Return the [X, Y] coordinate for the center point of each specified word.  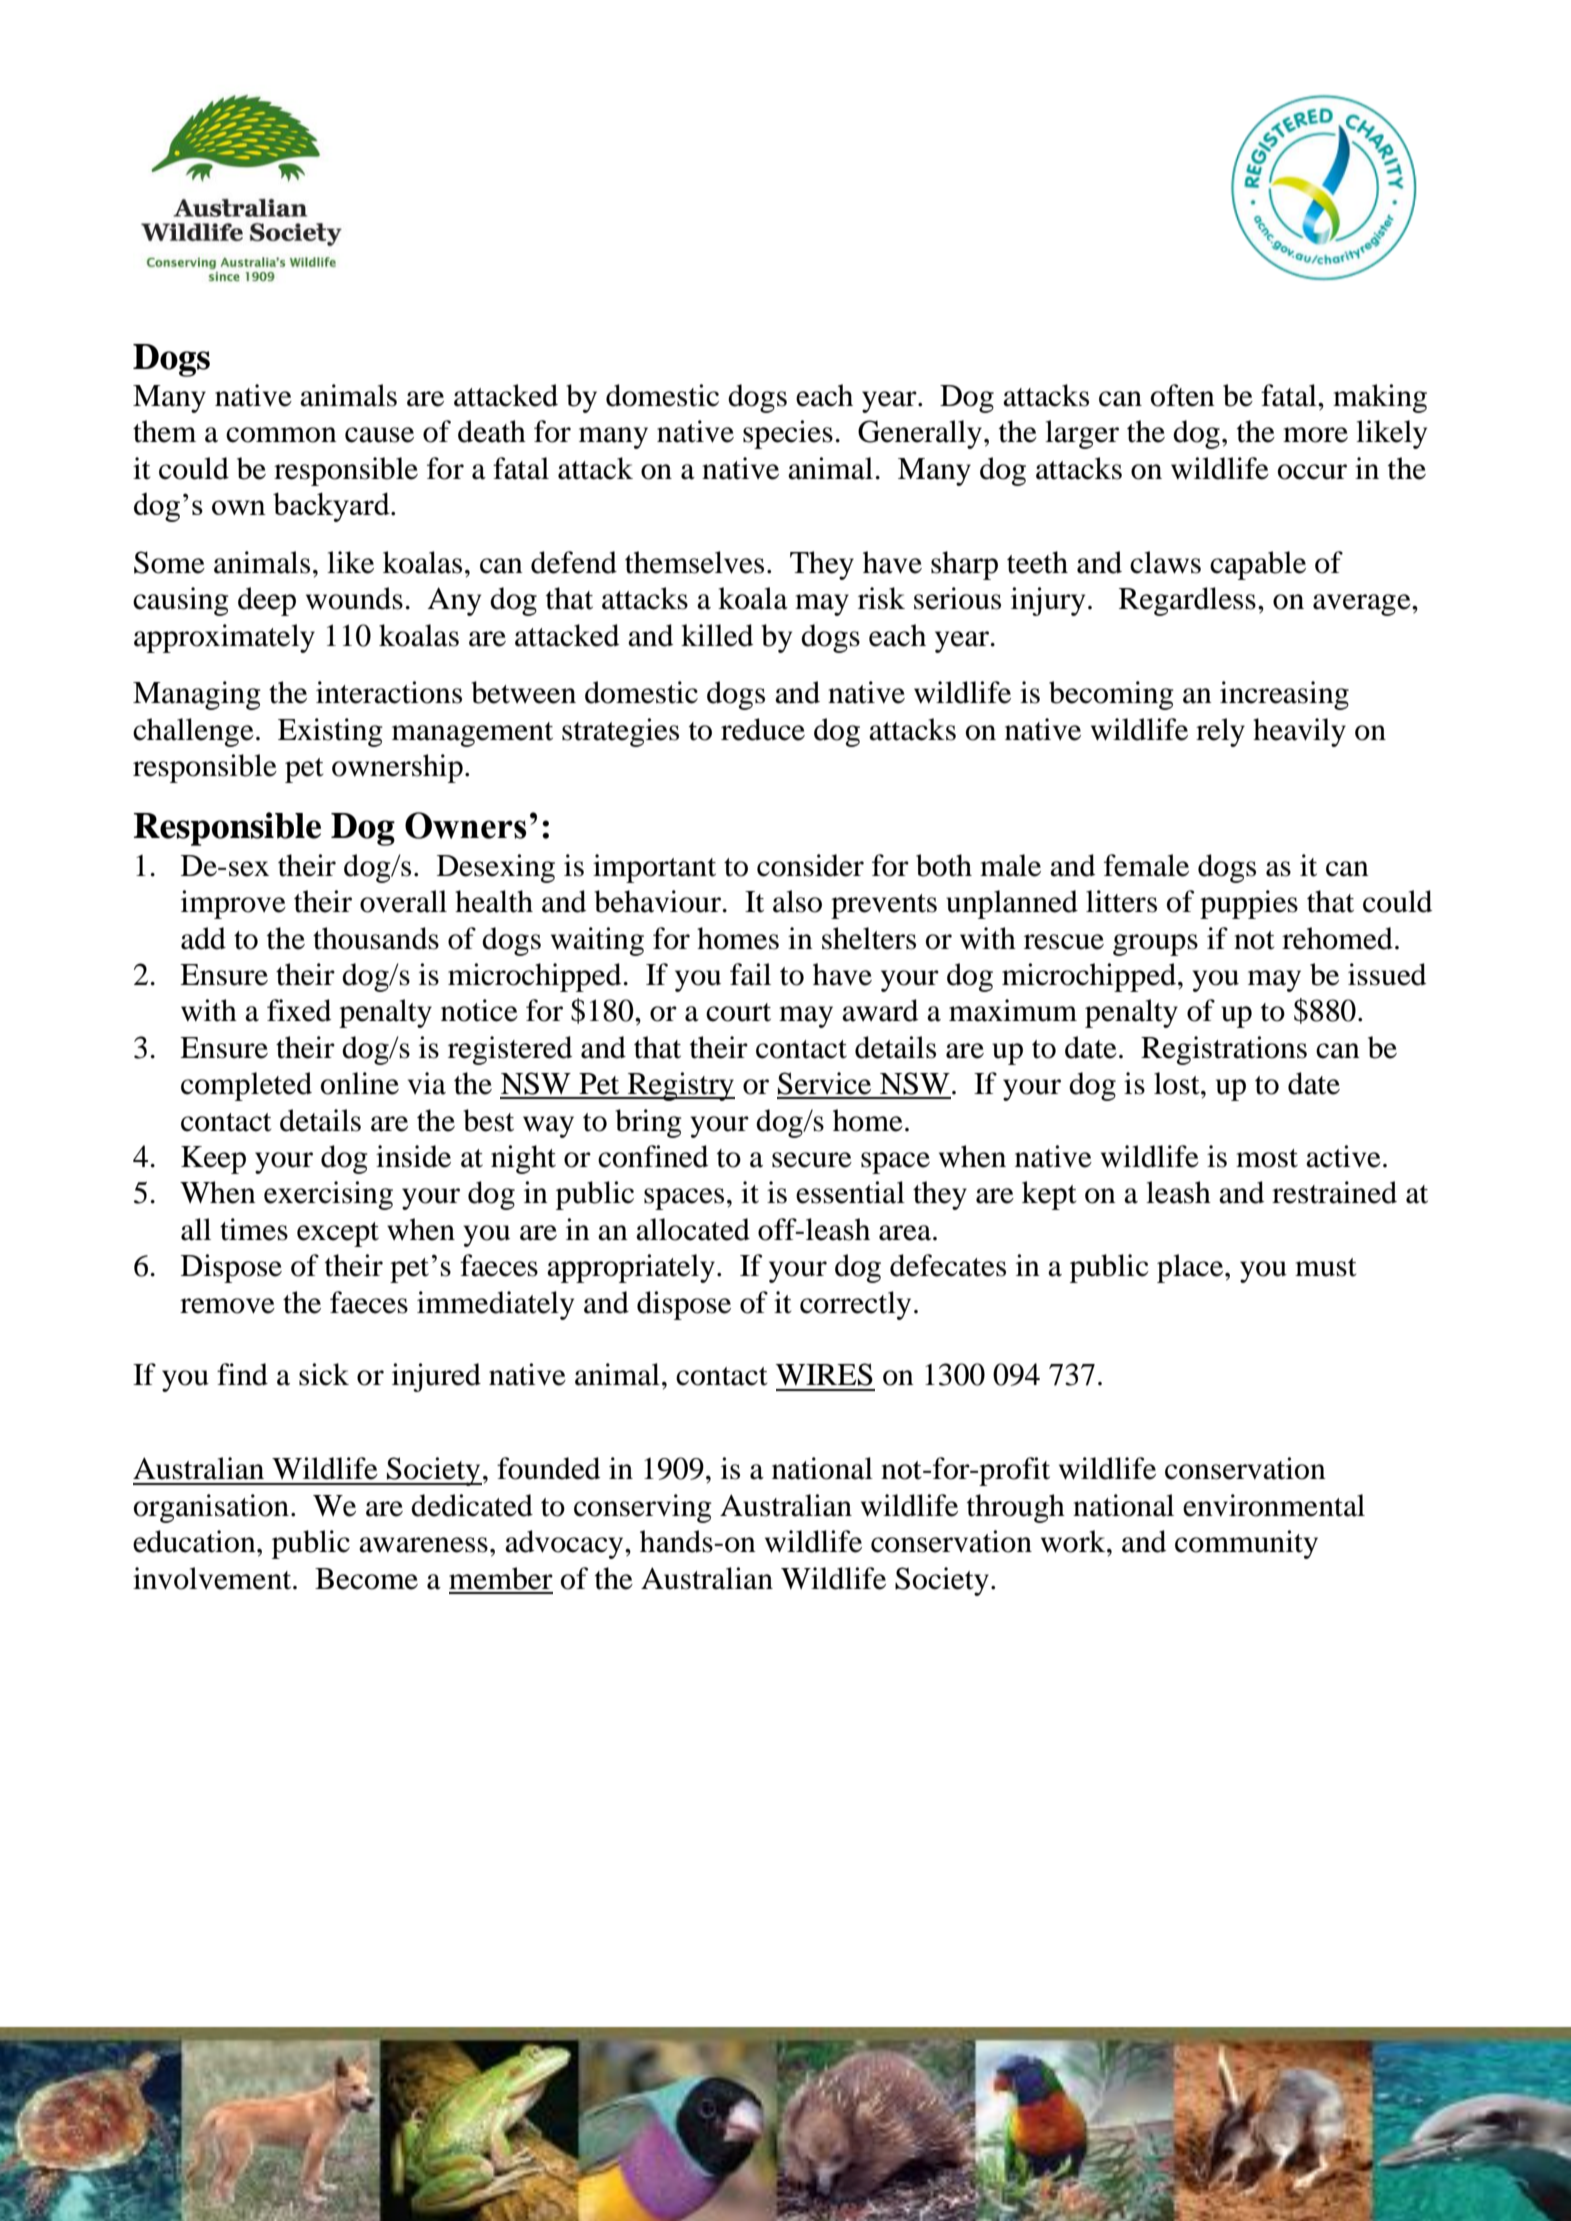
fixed [299, 1010]
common [281, 435]
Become [366, 1579]
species [788, 434]
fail [750, 974]
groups [1155, 945]
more [1315, 435]
